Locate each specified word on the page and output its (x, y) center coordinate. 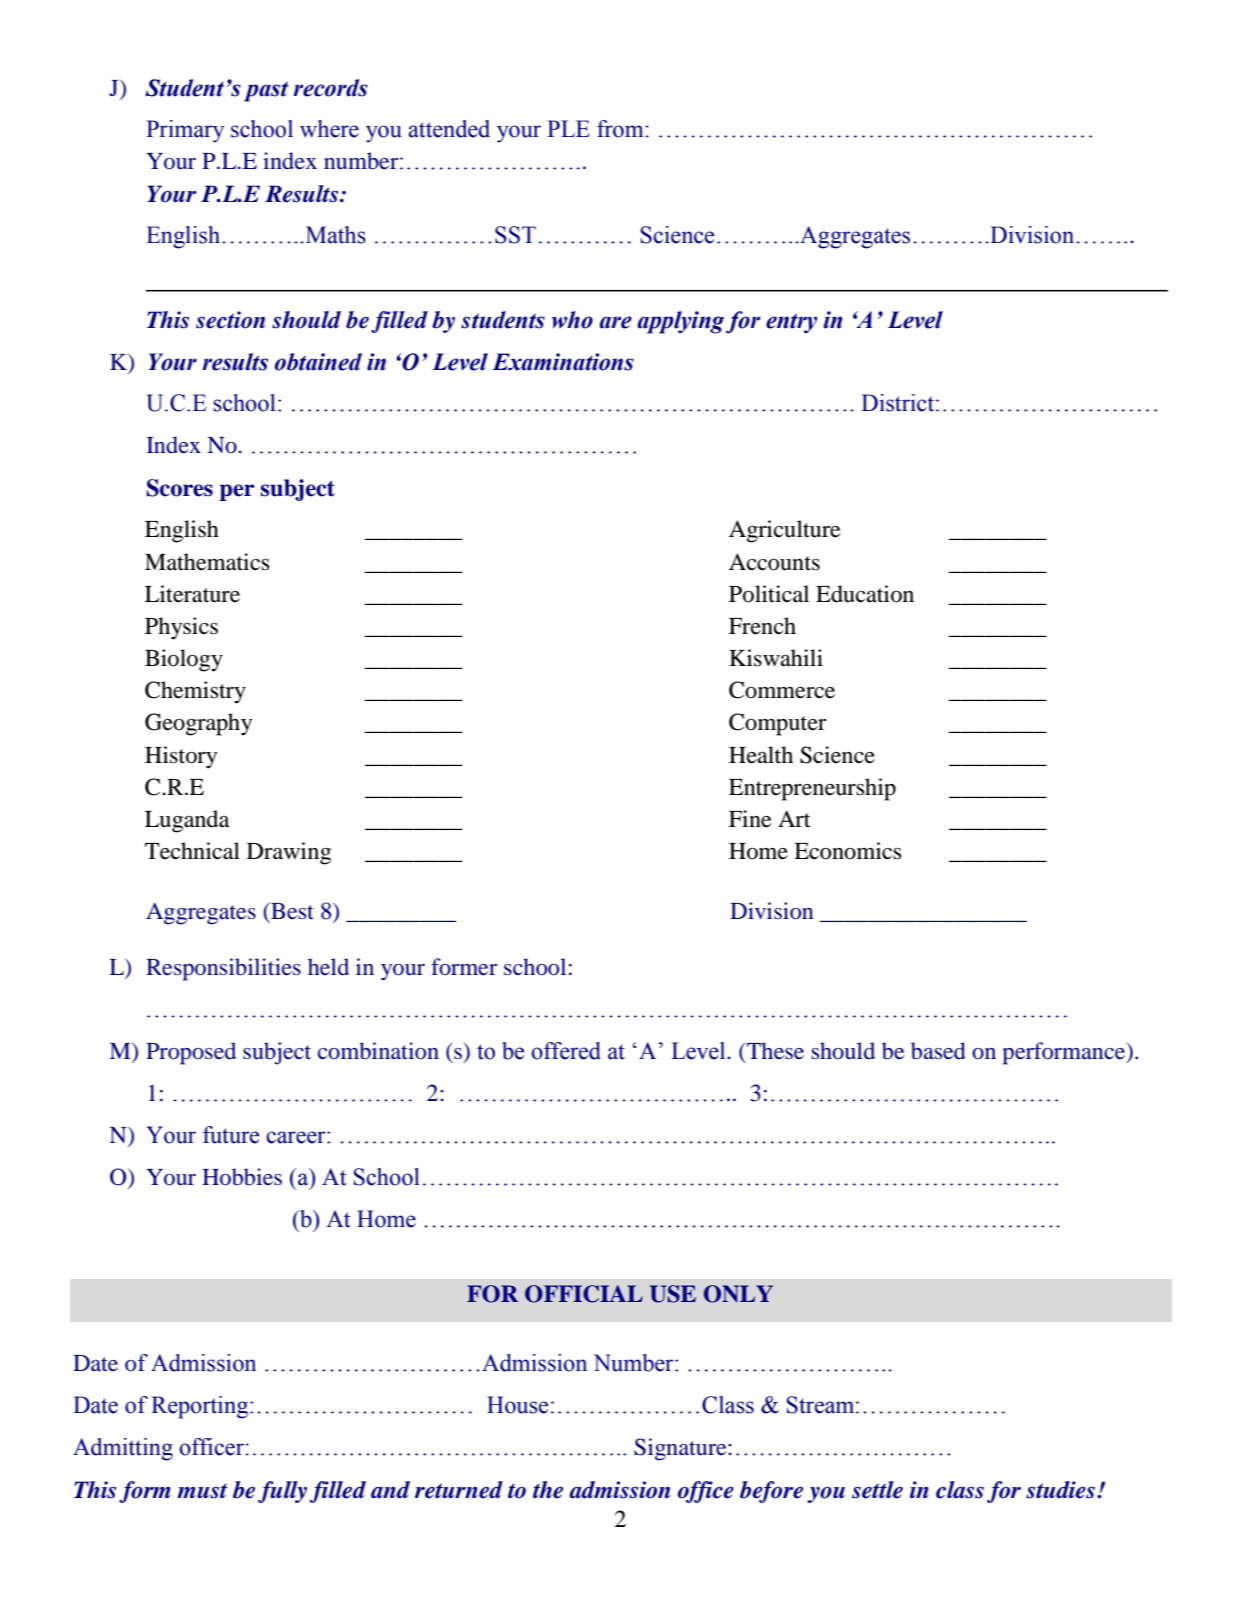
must (202, 1491)
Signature (681, 1449)
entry (791, 323)
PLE (568, 128)
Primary (185, 131)
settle (877, 1490)
